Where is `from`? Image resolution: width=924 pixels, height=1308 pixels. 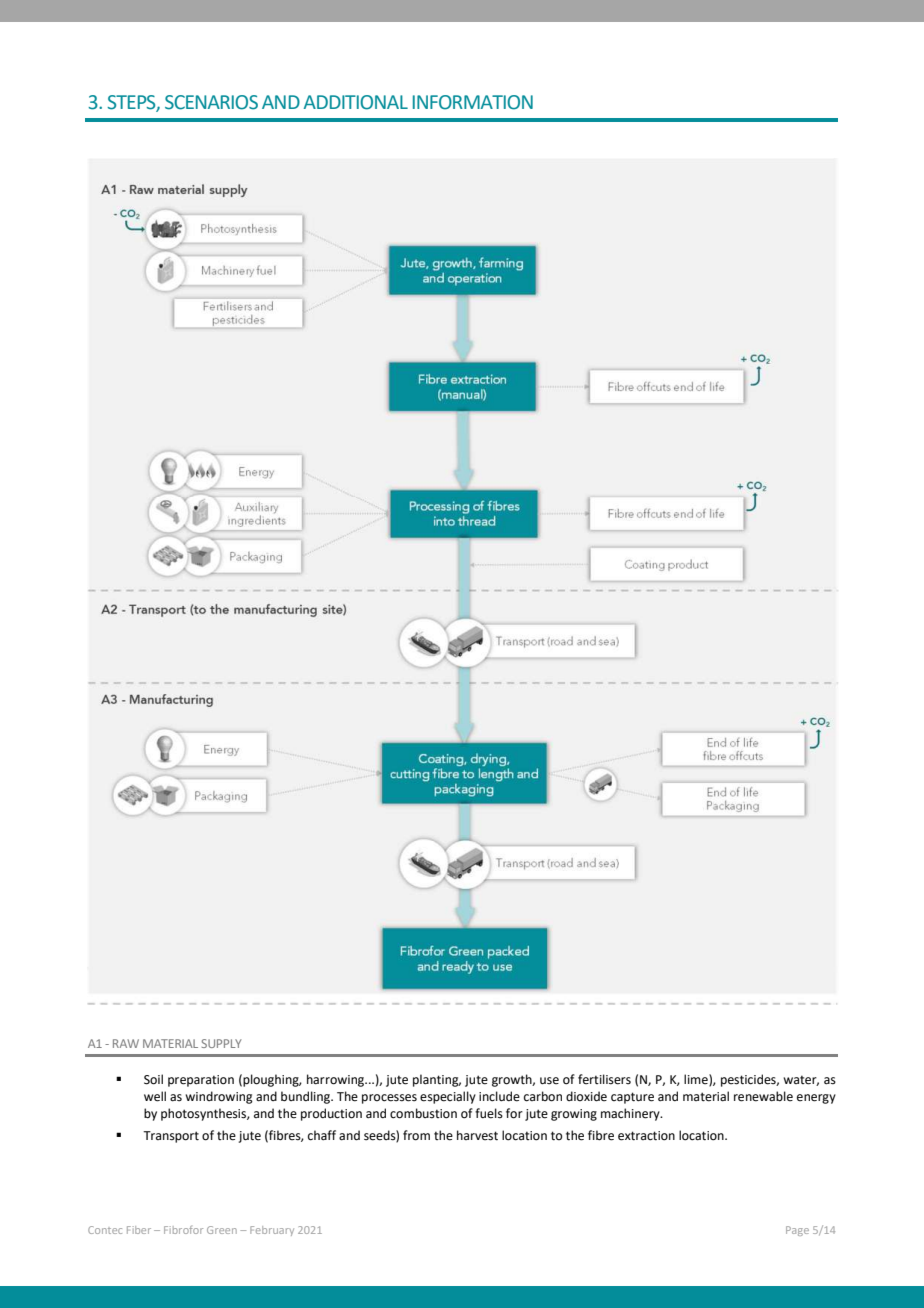 from is located at coordinates (416, 1135).
